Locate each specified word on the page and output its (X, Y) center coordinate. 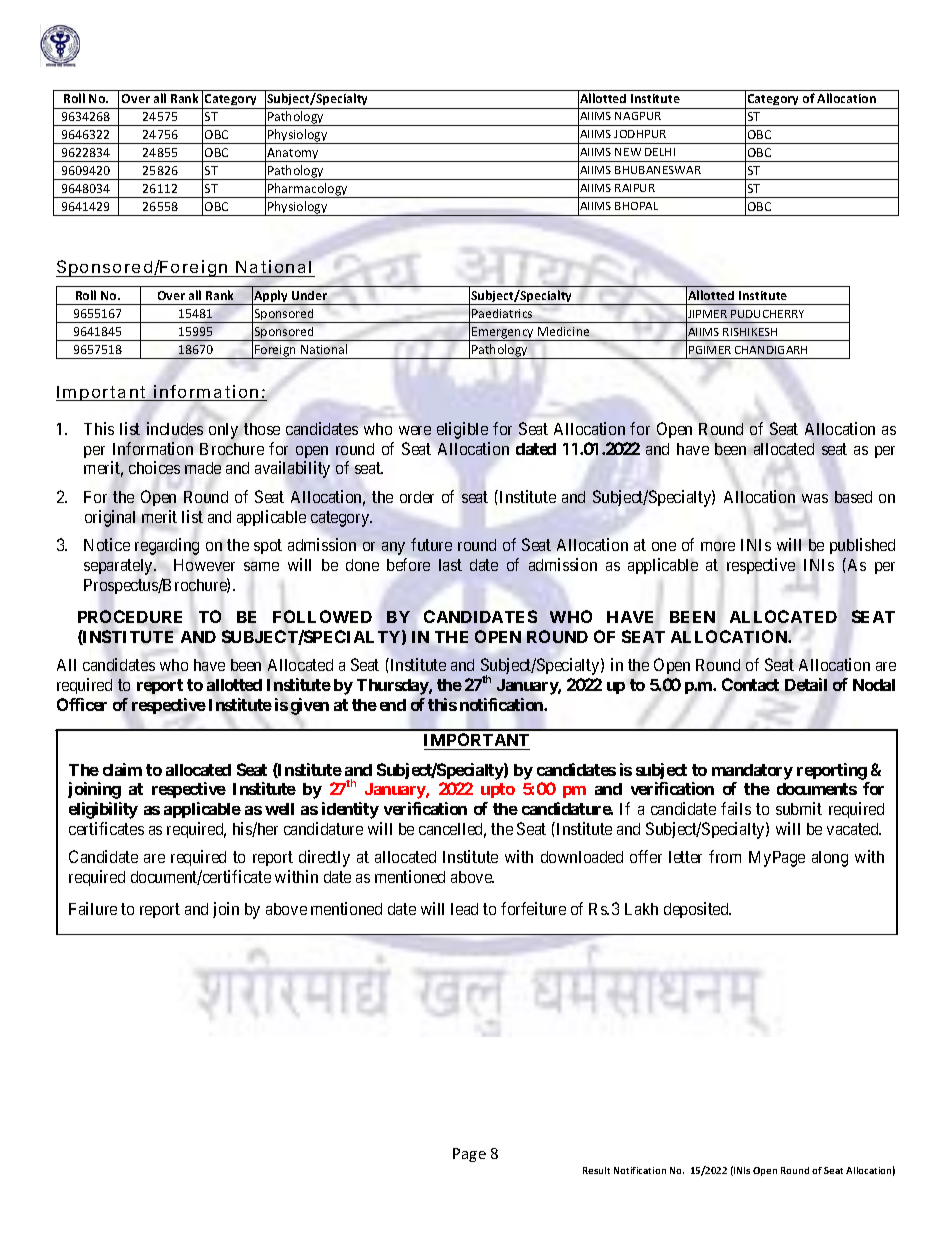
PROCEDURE (130, 616)
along (830, 859)
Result (596, 1170)
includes (175, 428)
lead (464, 909)
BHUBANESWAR (658, 170)
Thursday (393, 687)
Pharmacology (308, 190)
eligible (462, 430)
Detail (806, 684)
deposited (697, 910)
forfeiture (533, 908)
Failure (93, 908)
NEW (628, 152)
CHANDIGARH (771, 350)
